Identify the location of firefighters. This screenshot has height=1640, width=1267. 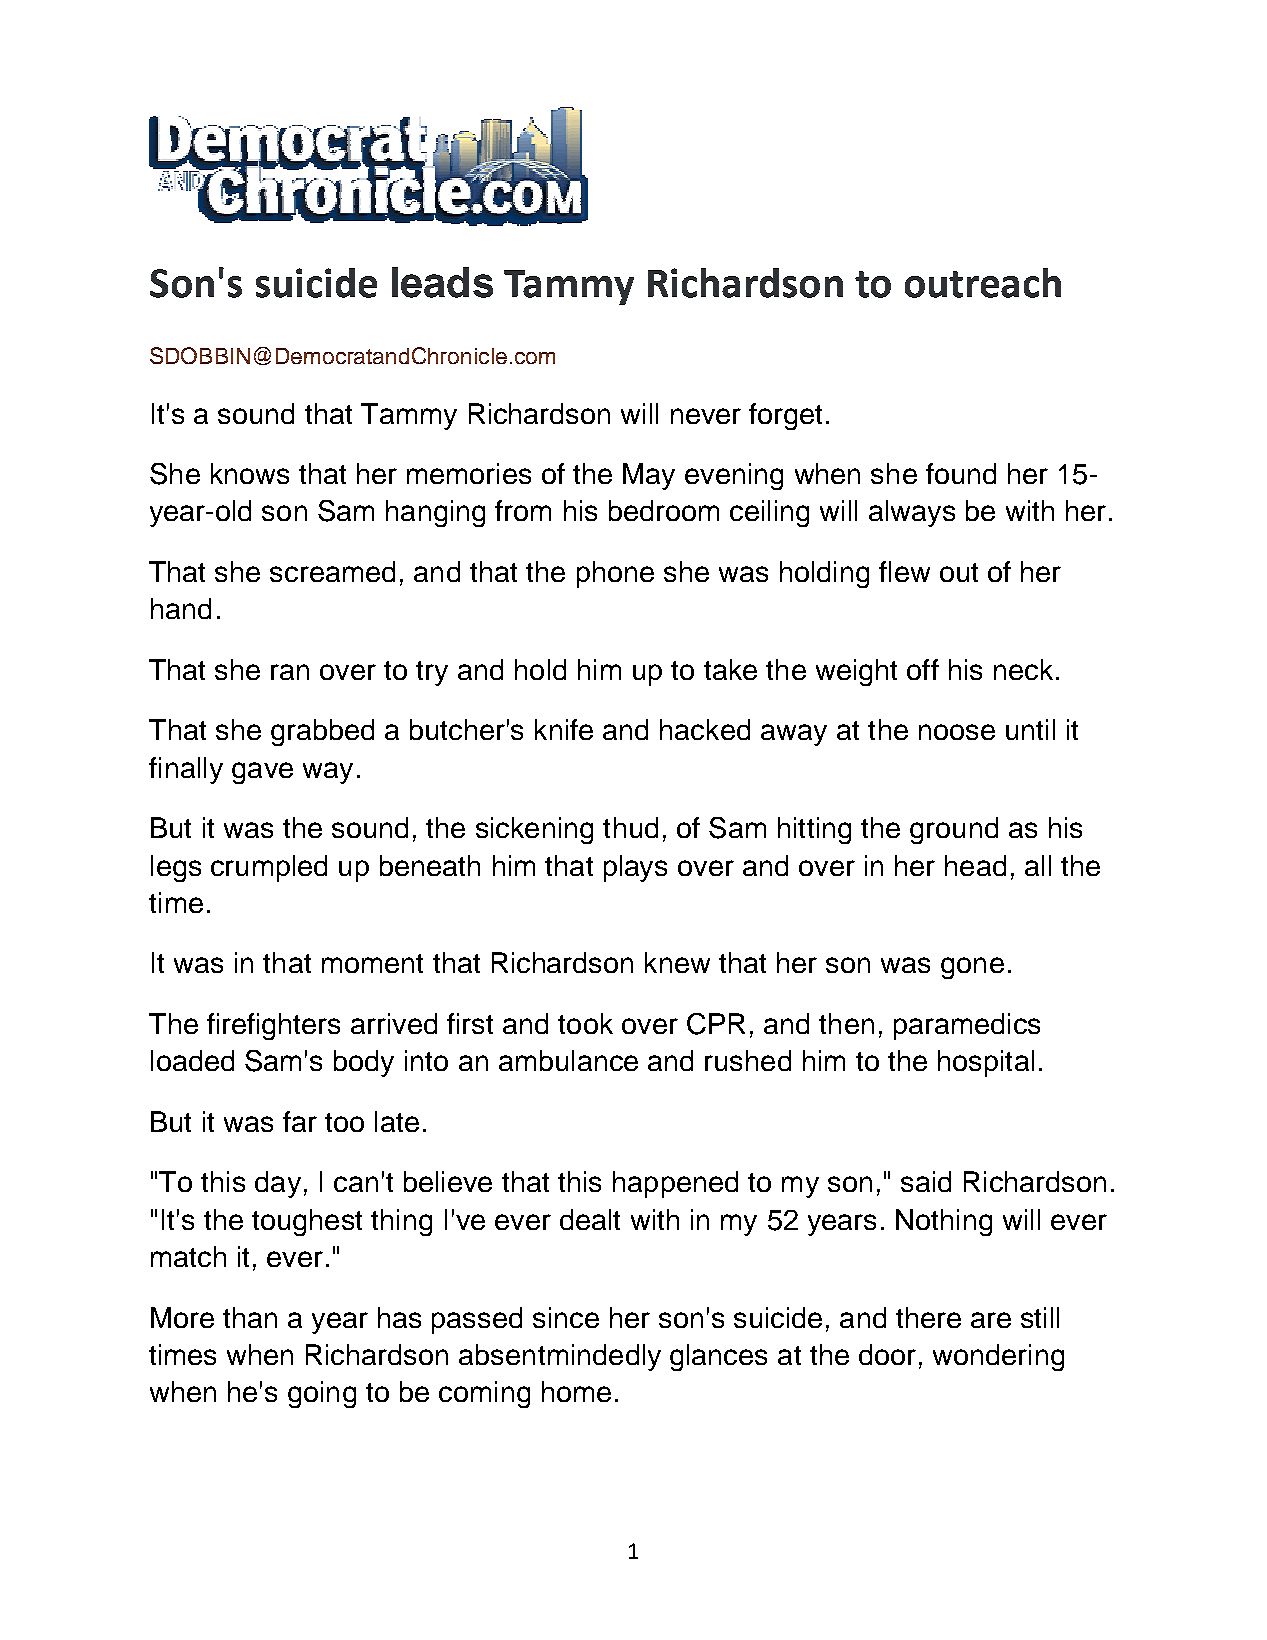
(273, 1026).
